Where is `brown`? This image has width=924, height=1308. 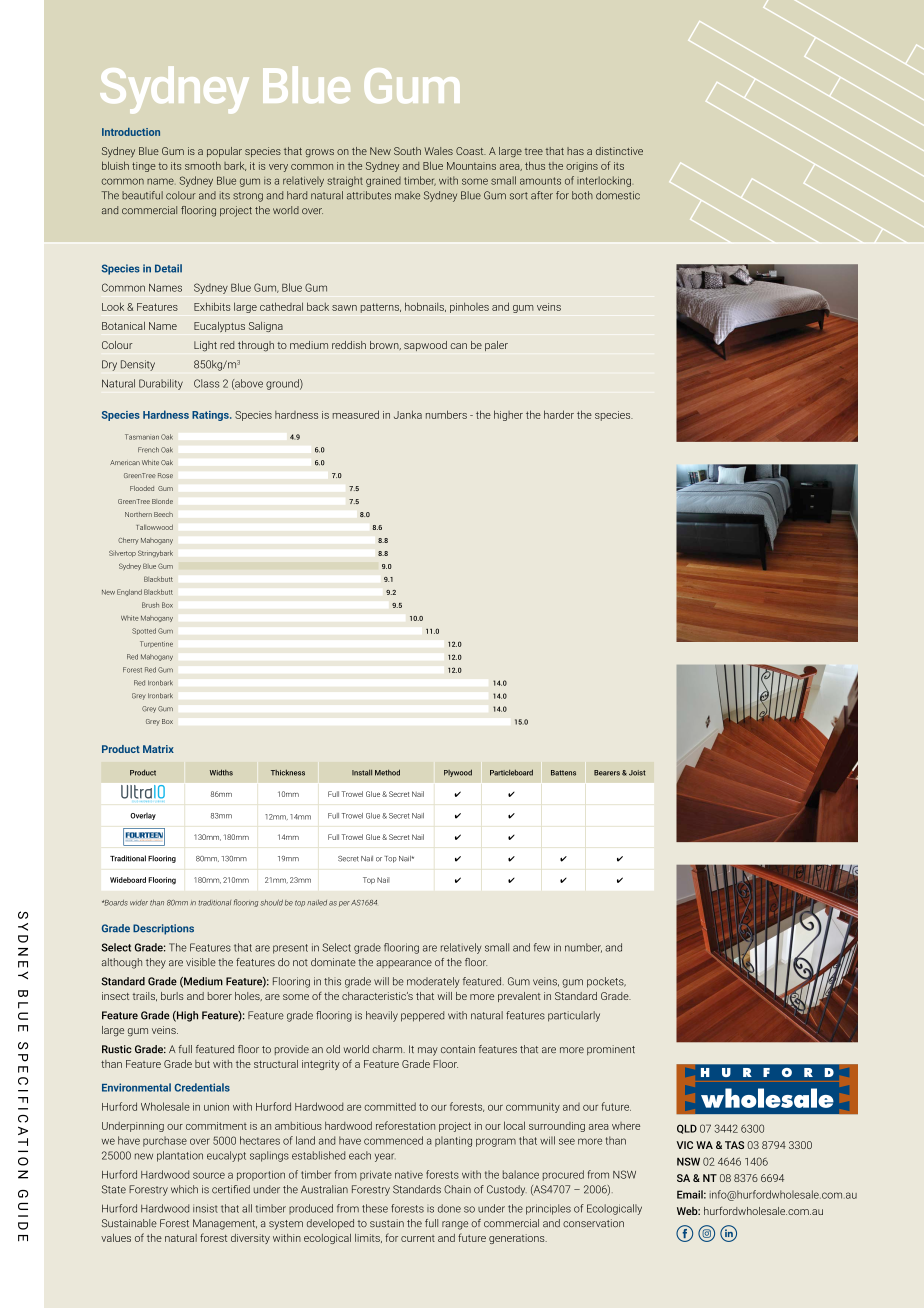
brown is located at coordinates (385, 345).
